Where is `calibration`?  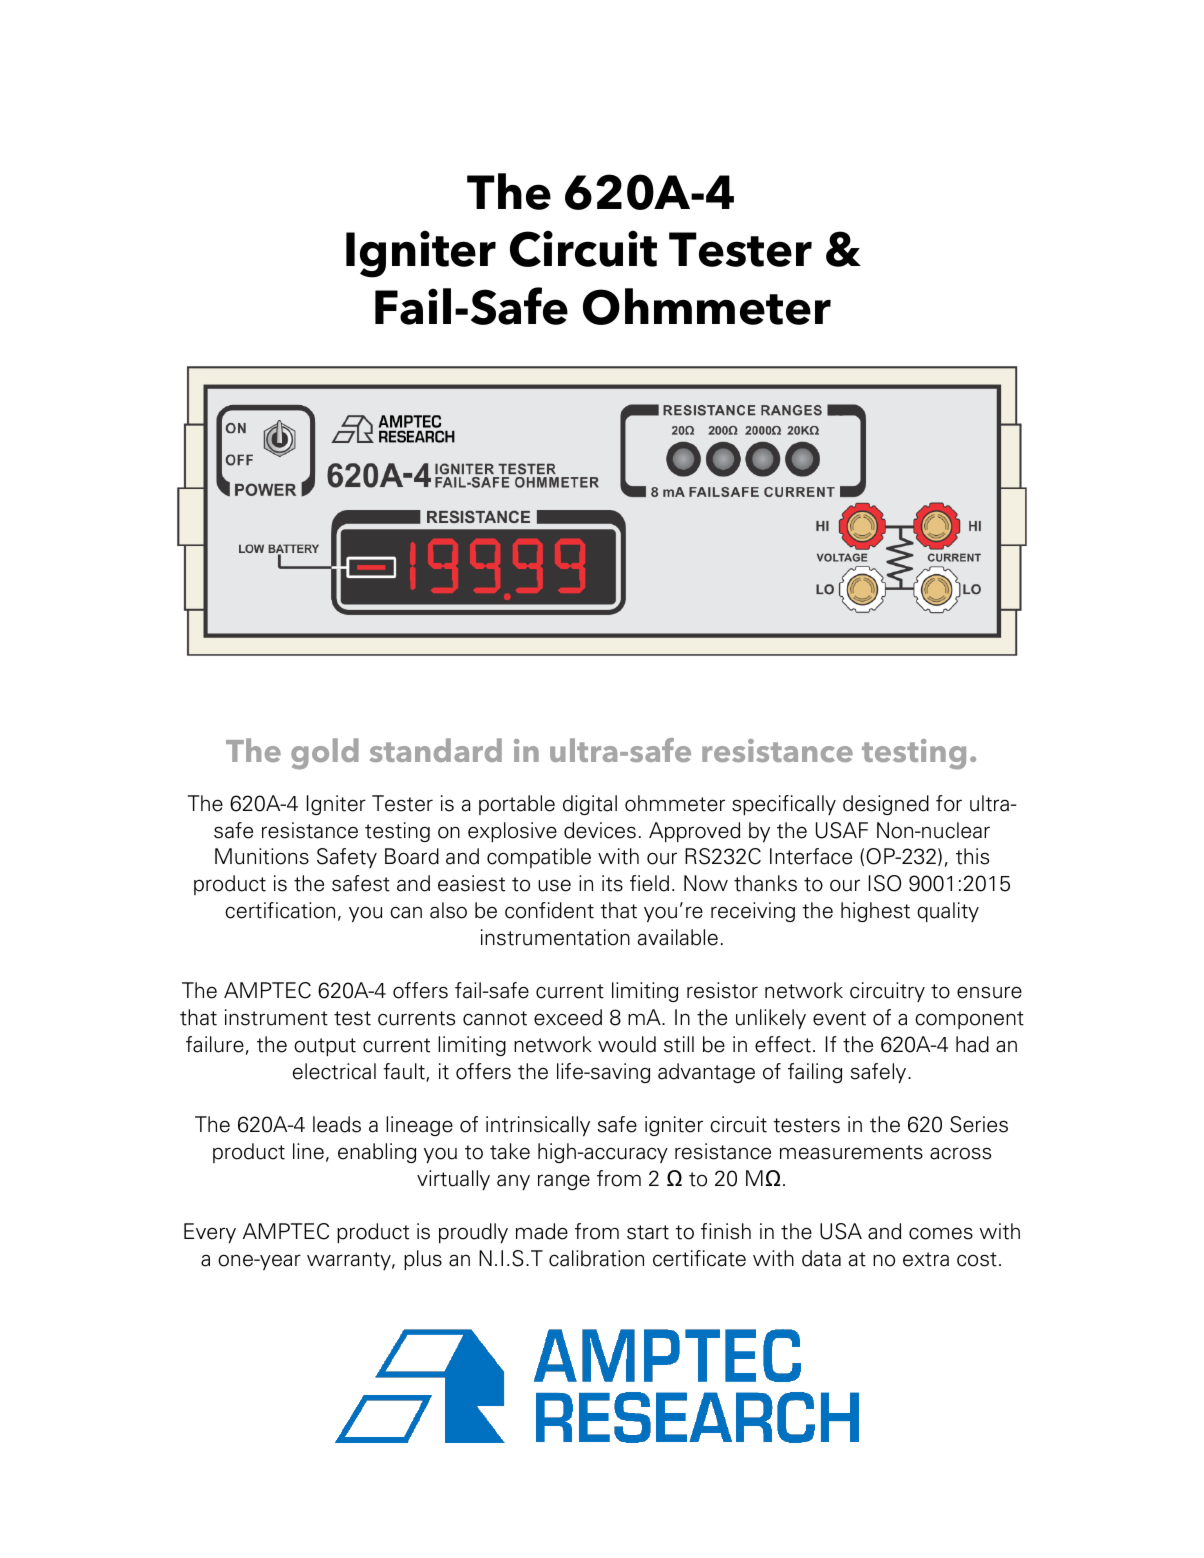
calibration is located at coordinates (596, 1258).
